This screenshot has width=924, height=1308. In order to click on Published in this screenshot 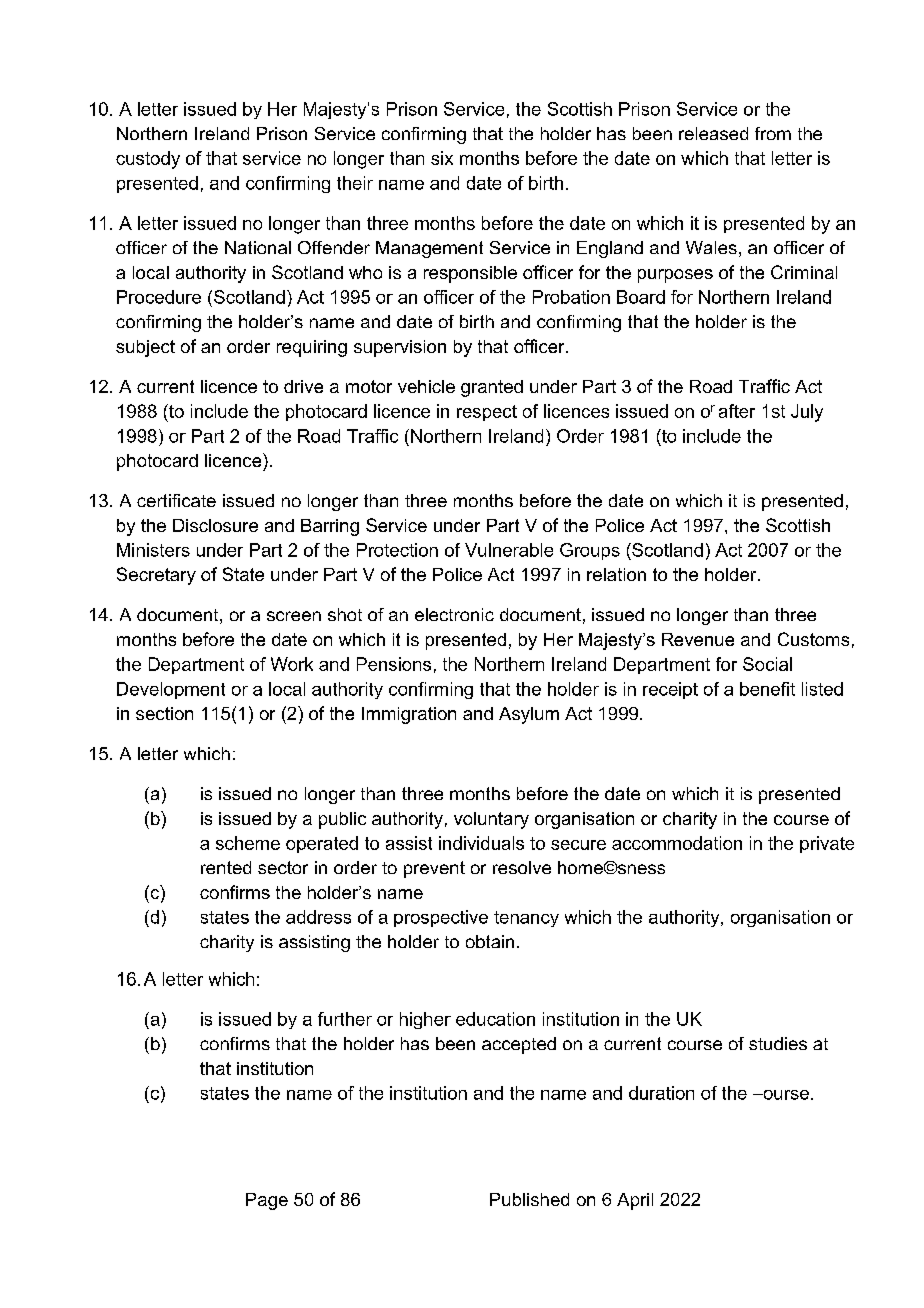, I will do `click(529, 1199)`.
